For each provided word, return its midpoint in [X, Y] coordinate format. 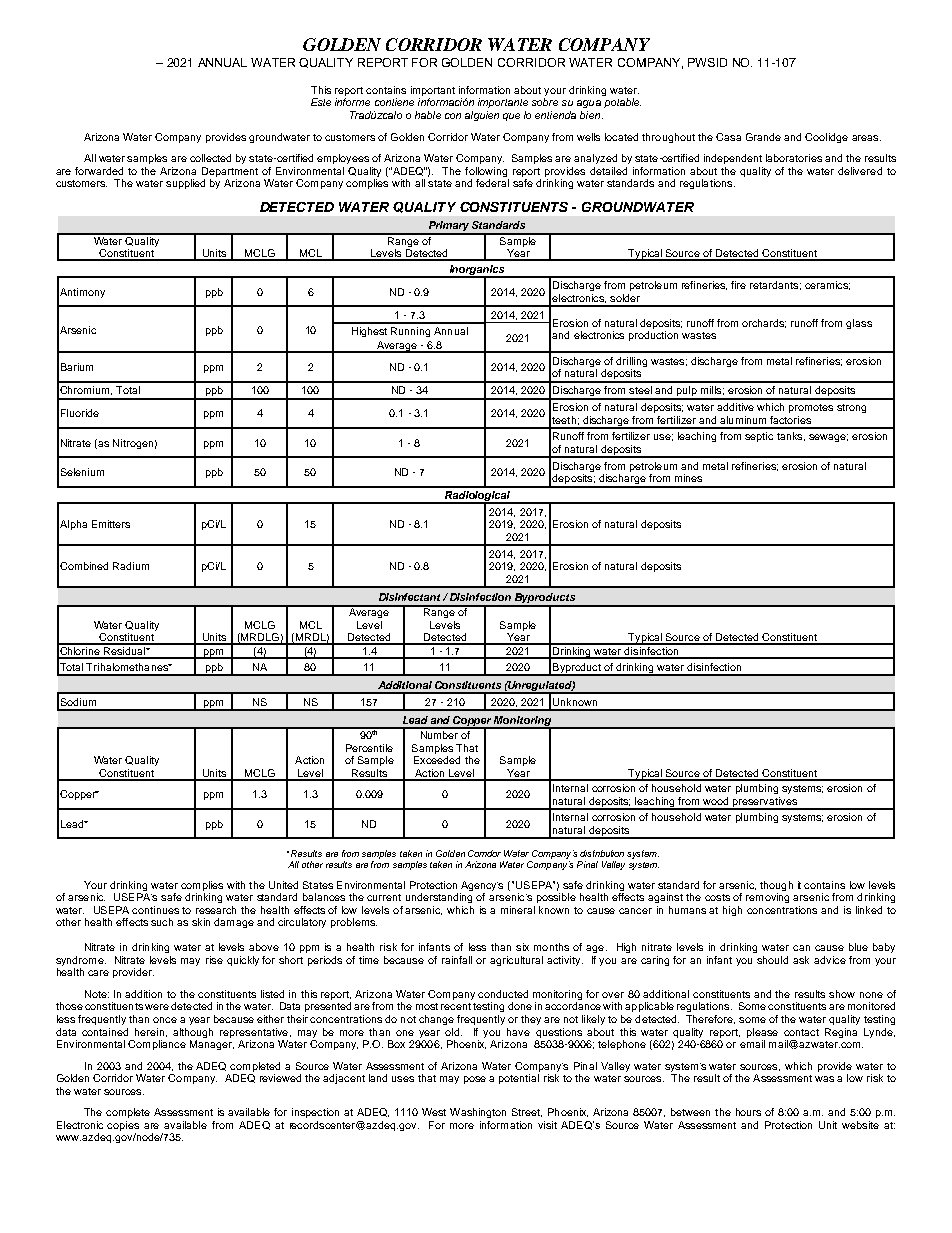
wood [715, 801]
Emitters [111, 524]
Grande [763, 137]
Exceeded [437, 760]
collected [210, 158]
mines [688, 478]
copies [123, 1126]
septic [759, 437]
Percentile [369, 748]
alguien [482, 116]
